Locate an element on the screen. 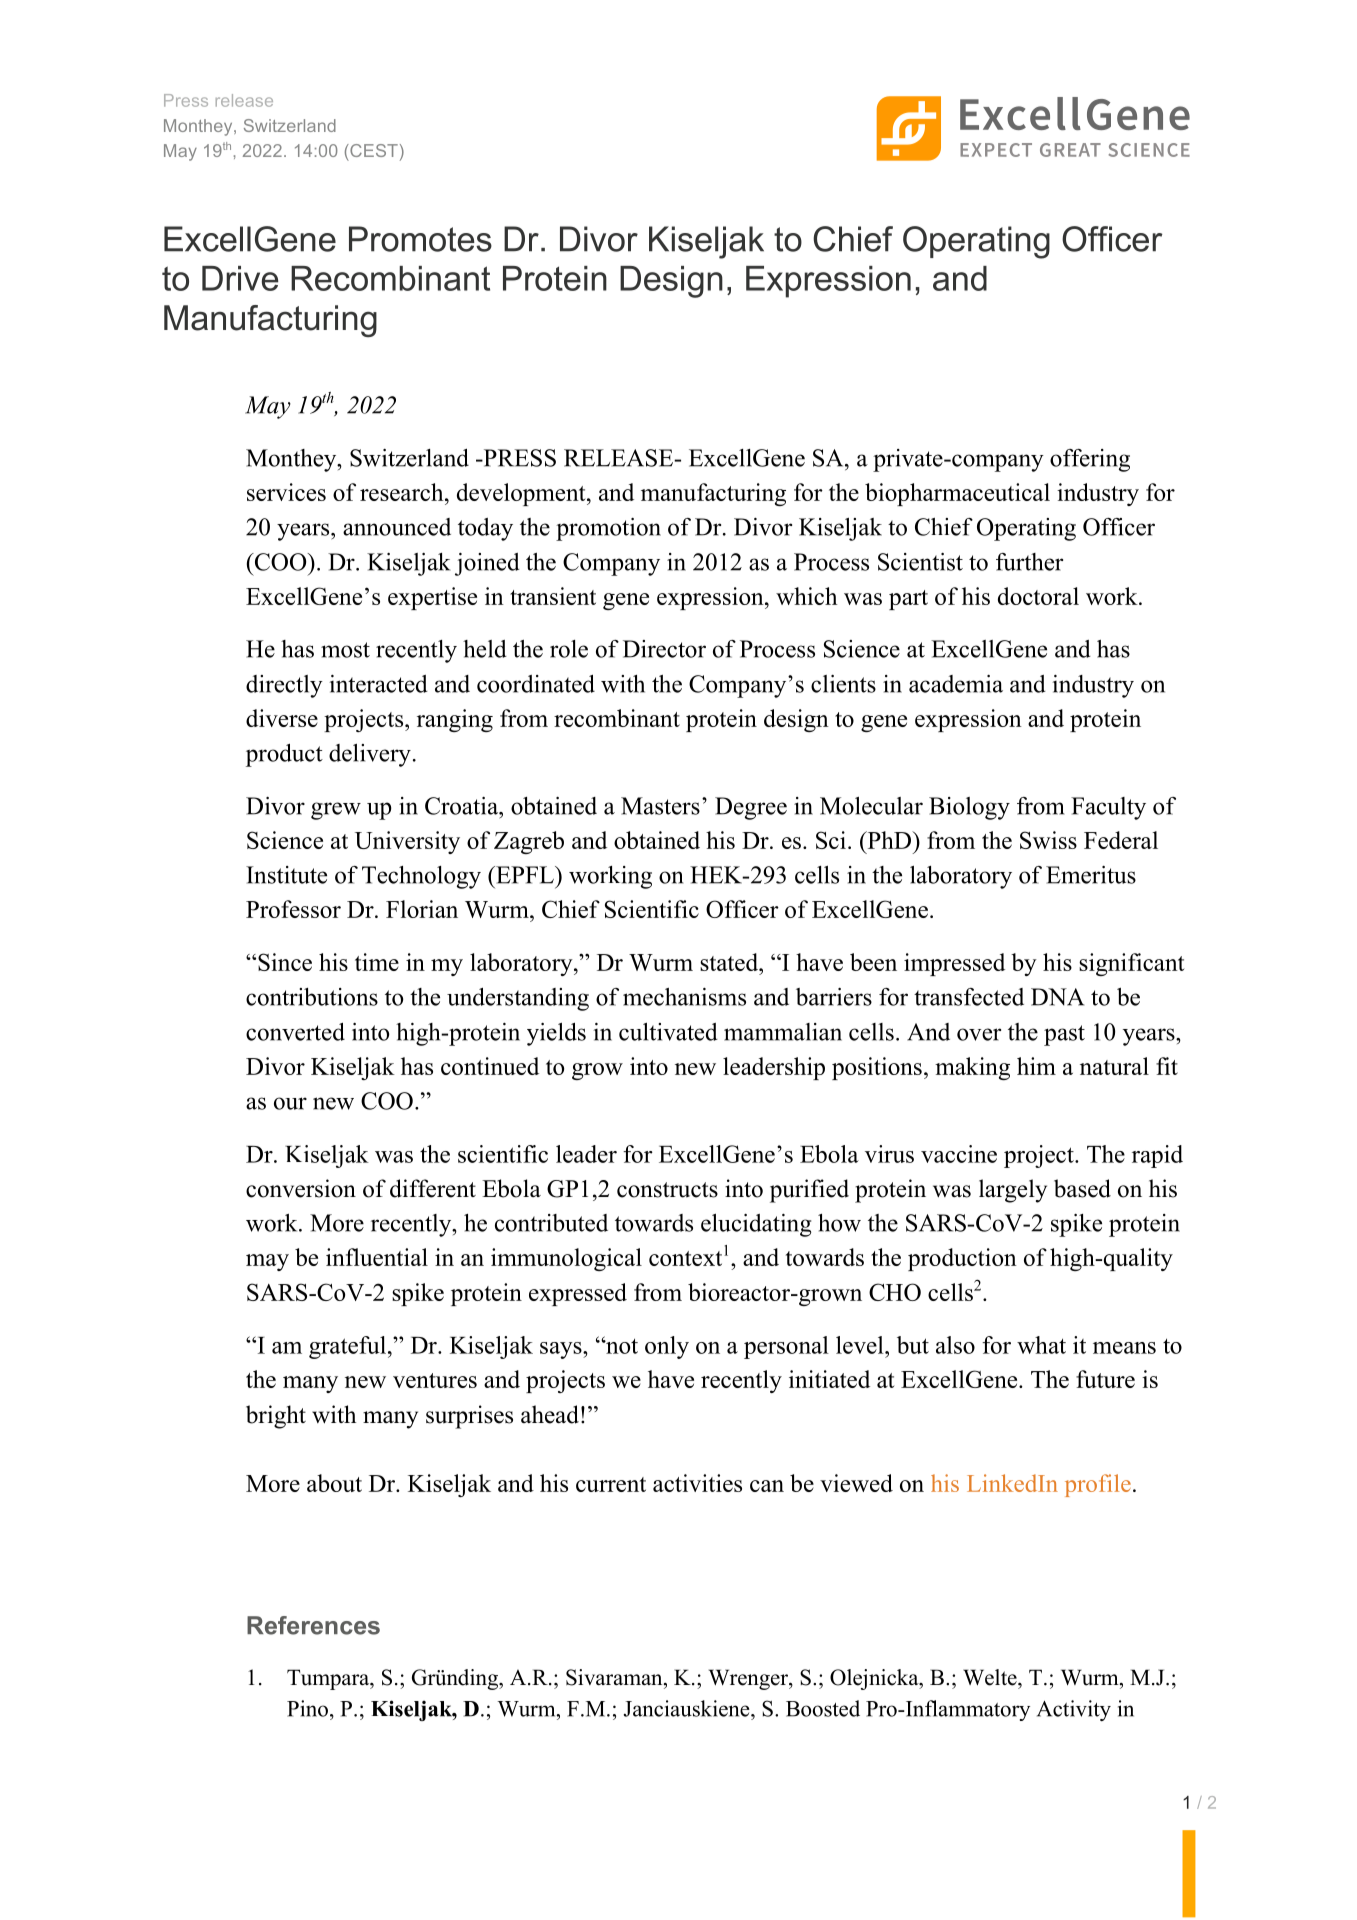 The width and height of the screenshot is (1357, 1920). Emeritus is located at coordinates (1091, 875).
